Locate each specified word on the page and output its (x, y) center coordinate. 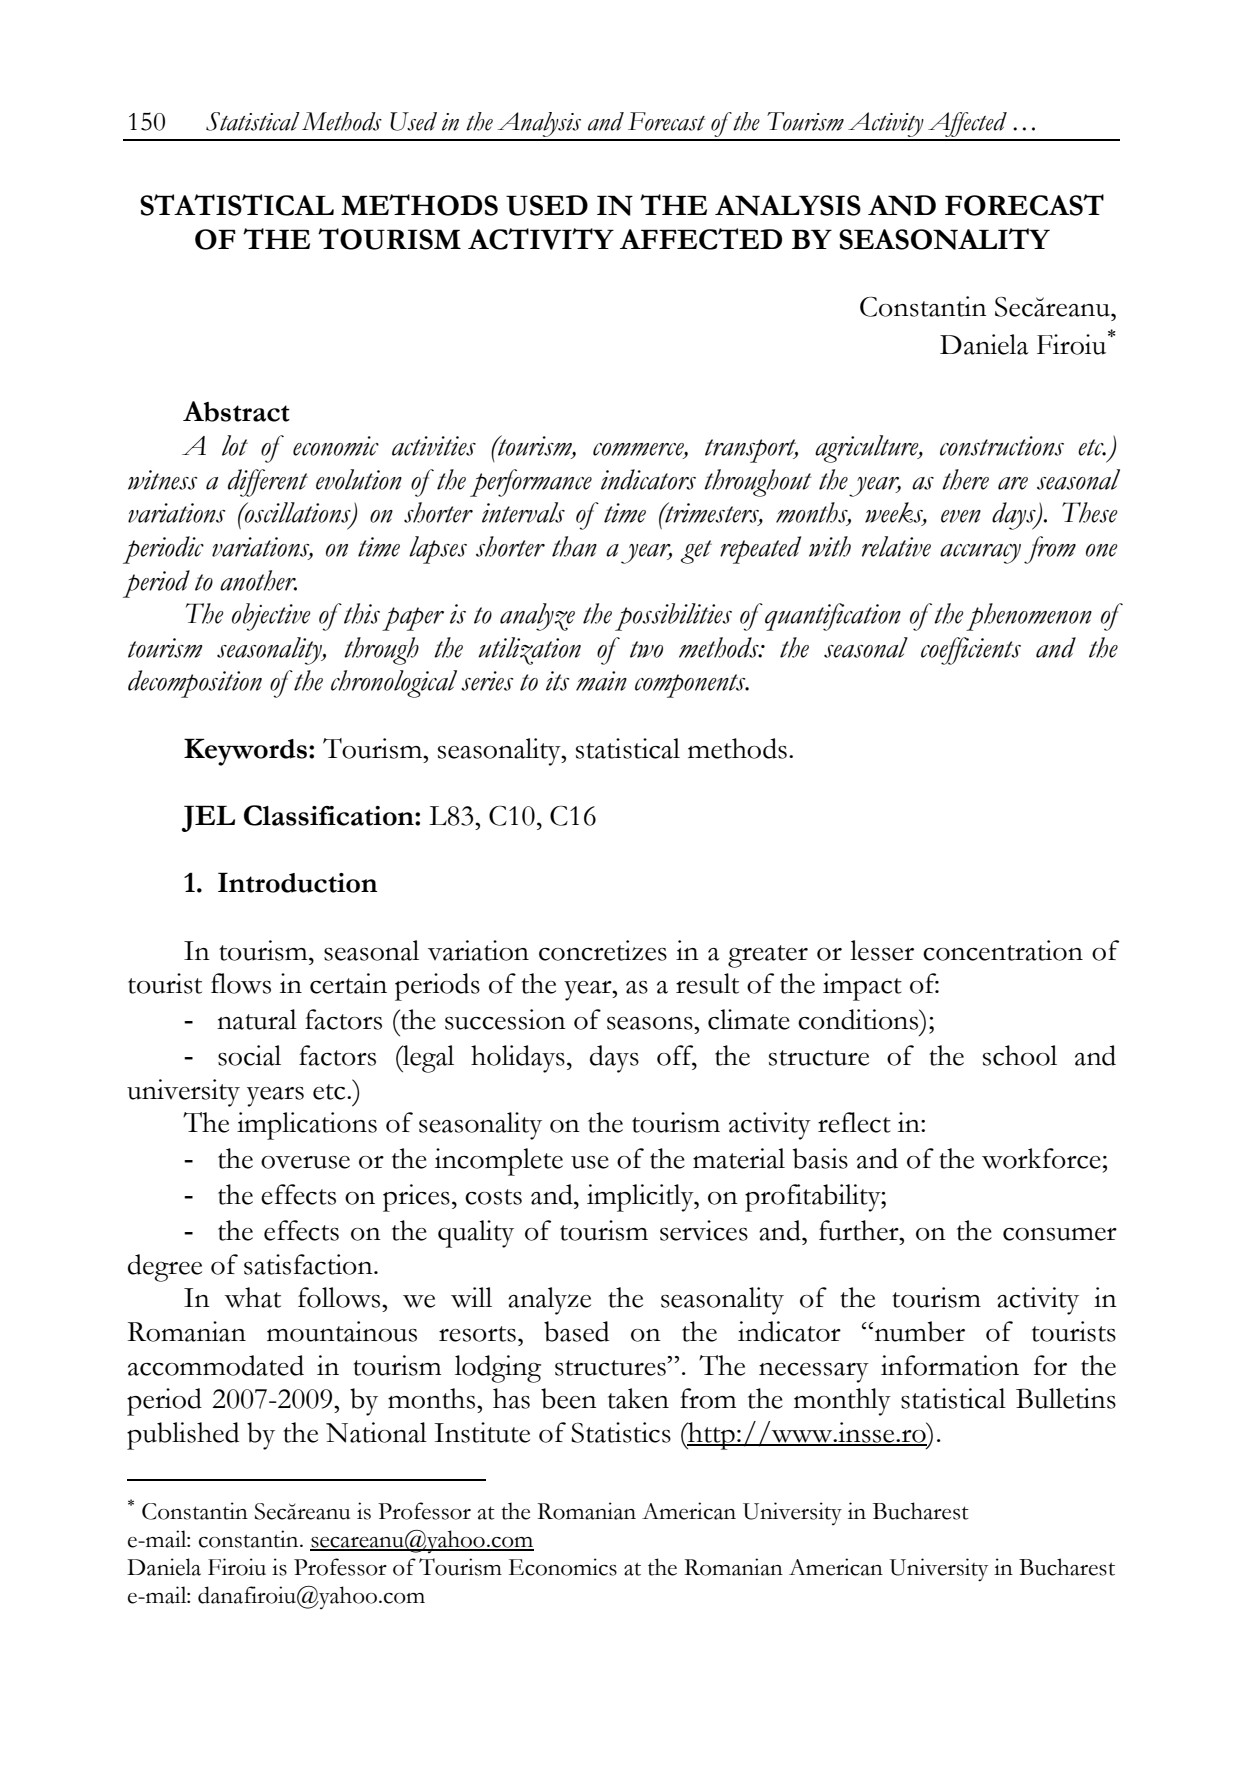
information (950, 1365)
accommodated (216, 1365)
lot (235, 445)
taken (638, 1398)
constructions (1002, 446)
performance (531, 483)
